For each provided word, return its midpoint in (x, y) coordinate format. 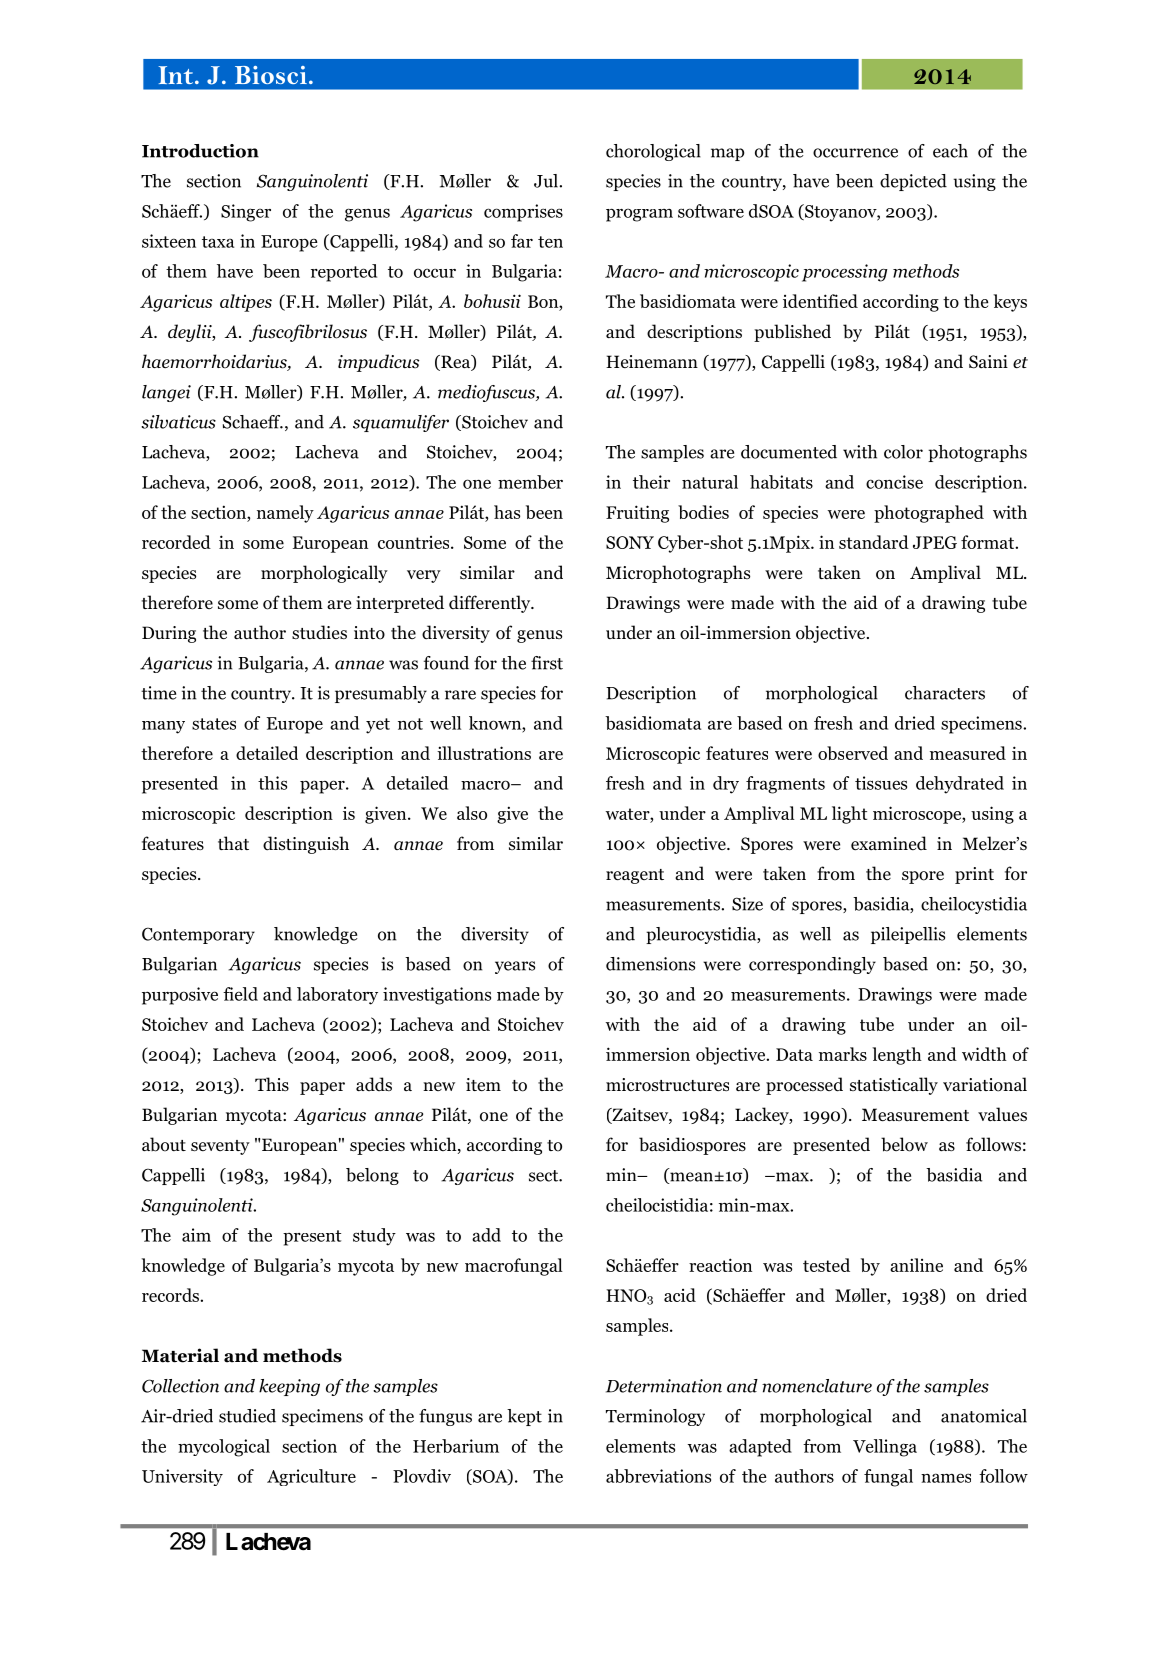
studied (247, 1416)
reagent (635, 876)
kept (524, 1417)
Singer (246, 213)
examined (889, 843)
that (233, 843)
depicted (913, 182)
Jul (547, 181)
